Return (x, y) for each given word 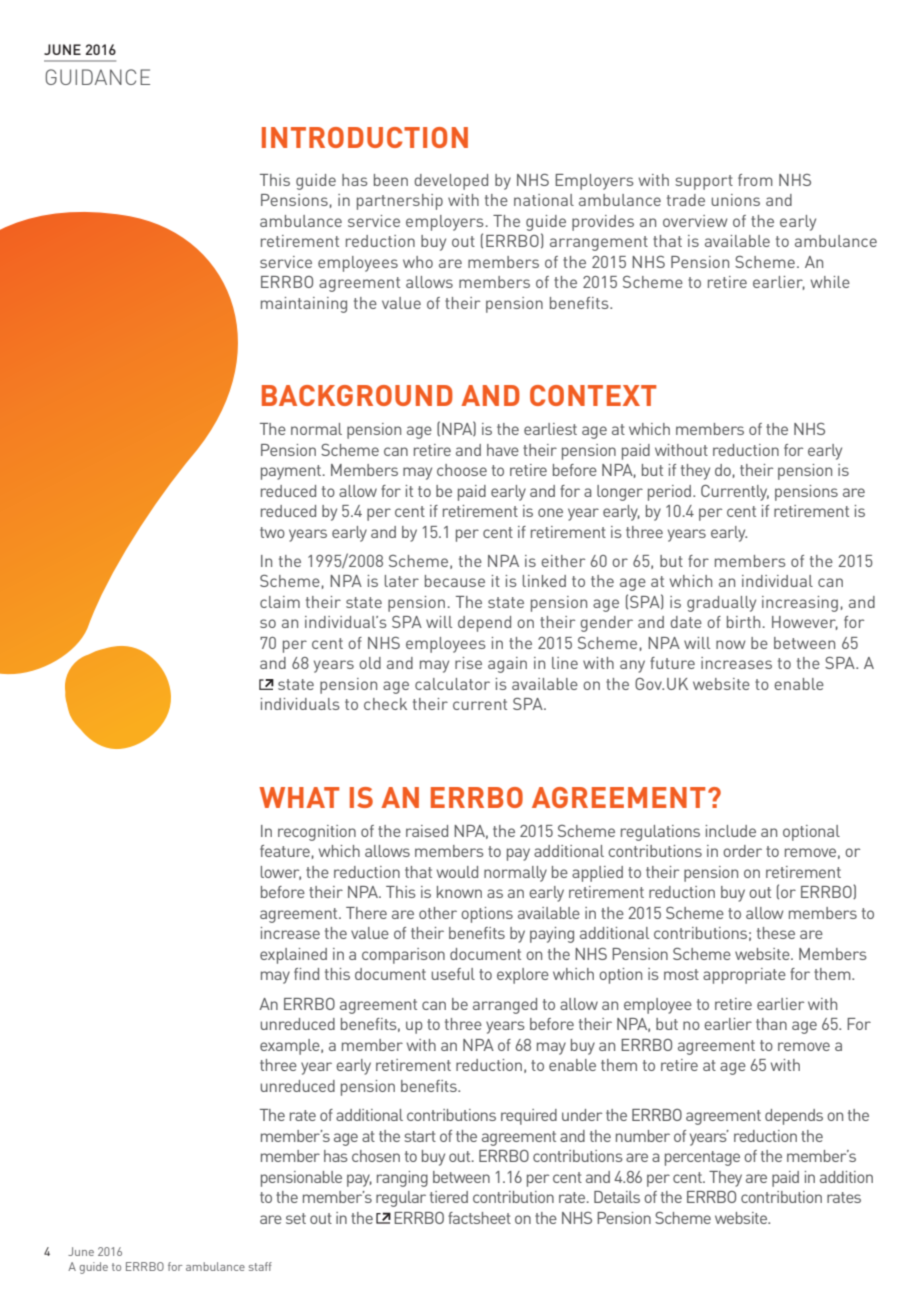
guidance (97, 77)
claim (280, 602)
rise (468, 663)
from (755, 180)
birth (743, 622)
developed (451, 182)
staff (260, 1266)
